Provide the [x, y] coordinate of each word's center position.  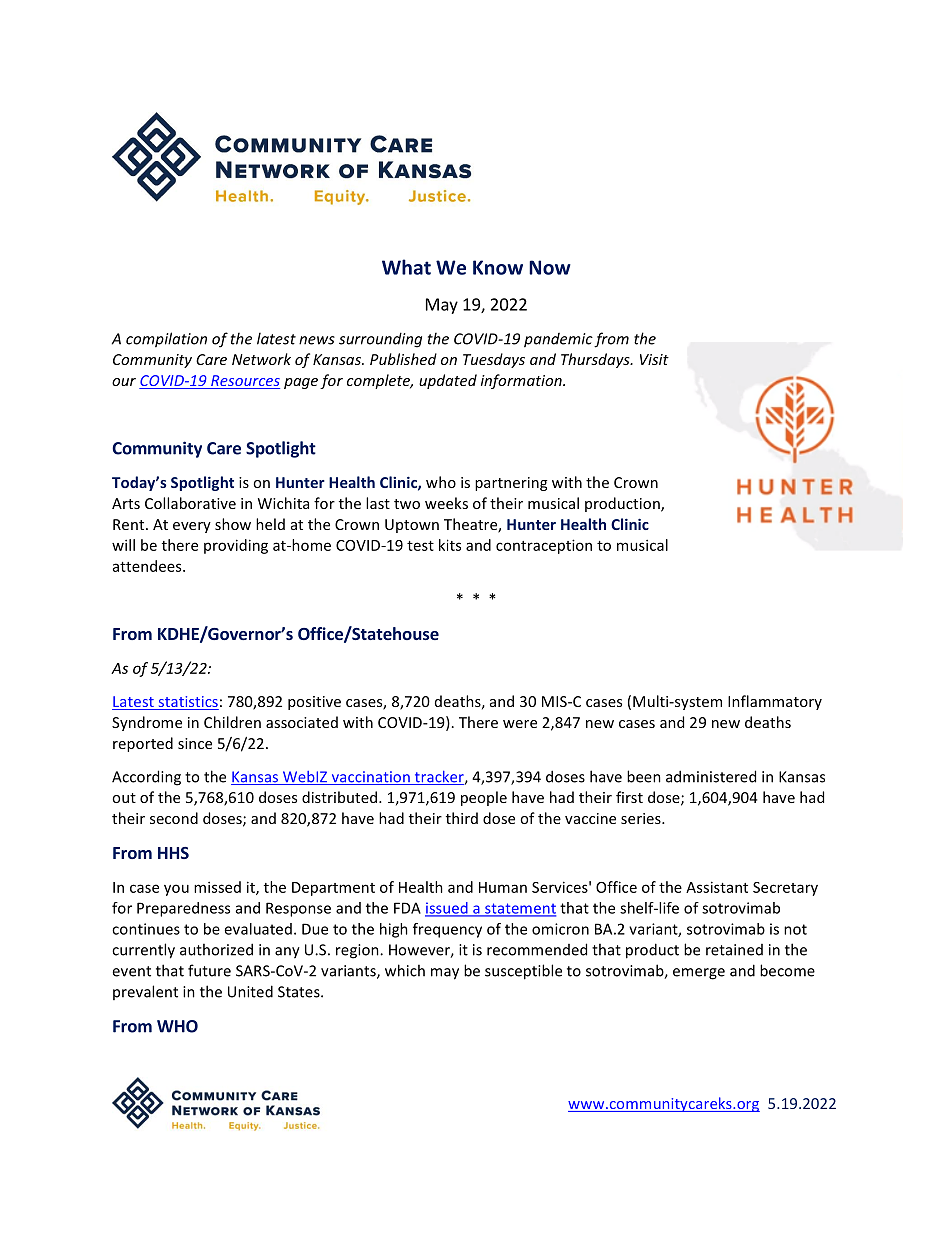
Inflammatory [775, 702]
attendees [148, 566]
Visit [654, 359]
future [209, 970]
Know [498, 267]
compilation [166, 340]
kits [450, 545]
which [405, 970]
